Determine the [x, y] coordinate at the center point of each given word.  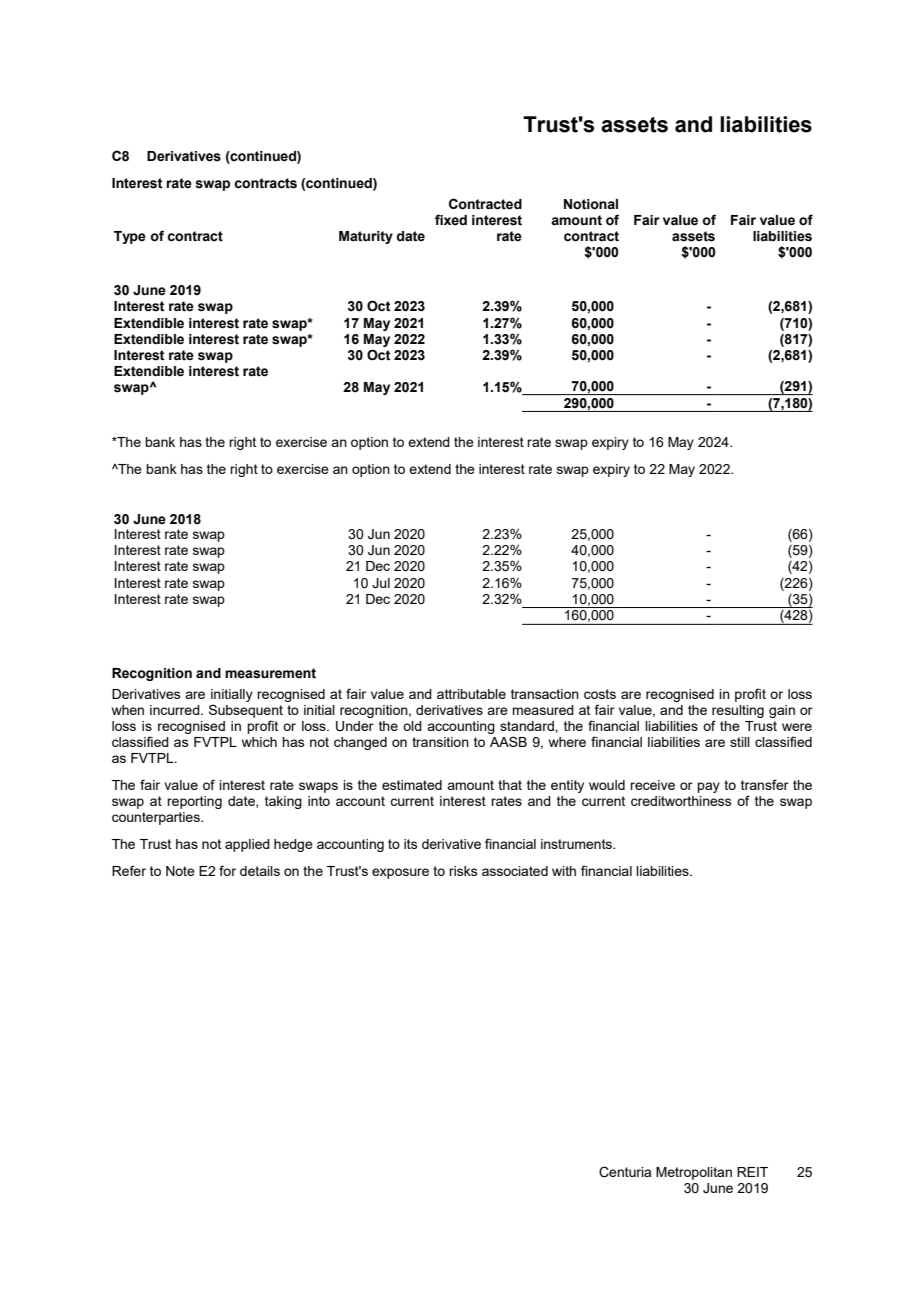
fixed [451, 220]
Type [130, 237]
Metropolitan [694, 1173]
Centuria [625, 1172]
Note [180, 871]
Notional [591, 204]
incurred [176, 710]
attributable [471, 694]
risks [463, 871]
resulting [738, 711]
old [412, 726]
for [227, 870]
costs [600, 694]
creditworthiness [681, 801]
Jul [381, 583]
